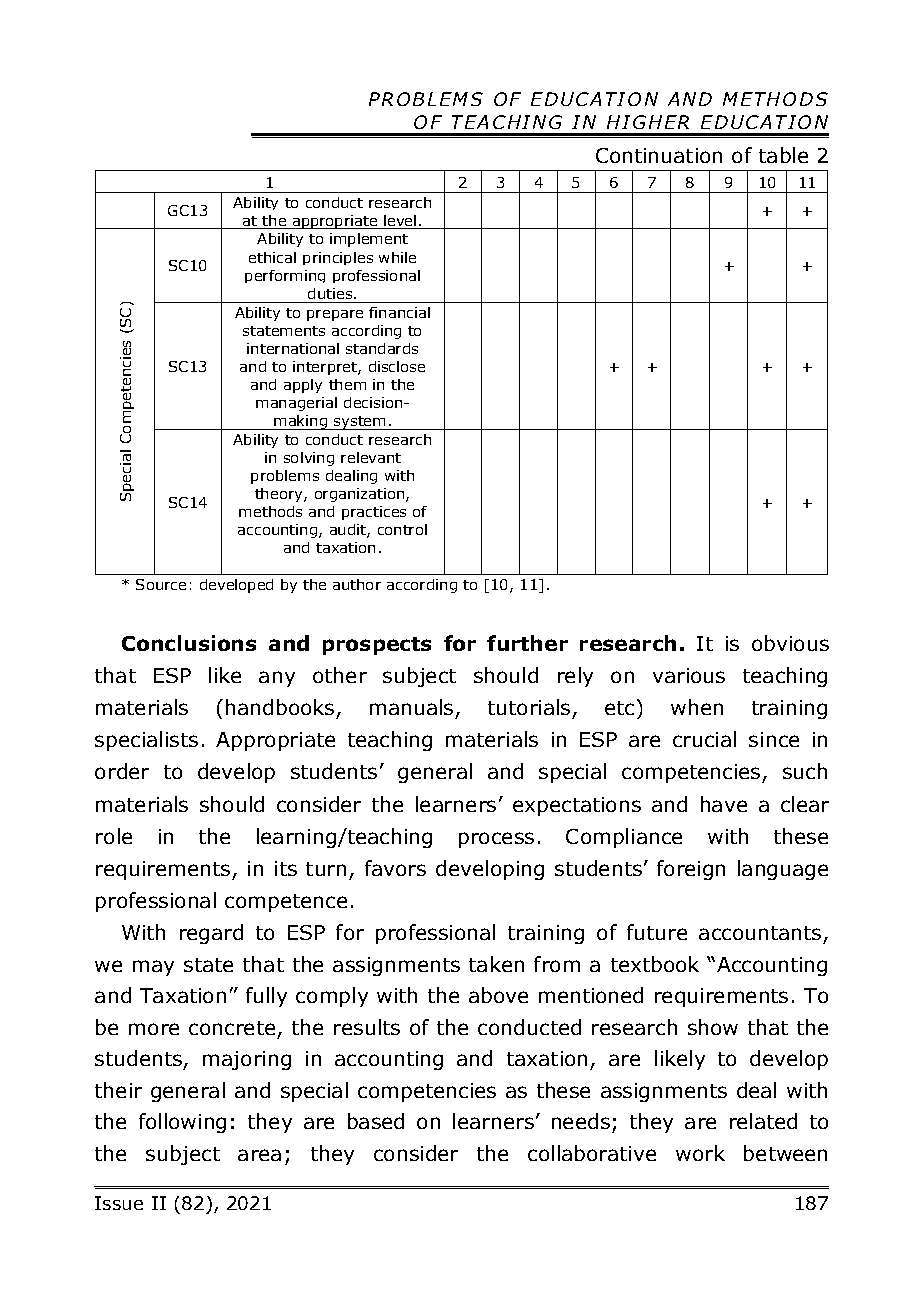 This screenshot has height=1314, width=924. Describe the element at coordinates (182, 1123) in the screenshot. I see `following` at that location.
